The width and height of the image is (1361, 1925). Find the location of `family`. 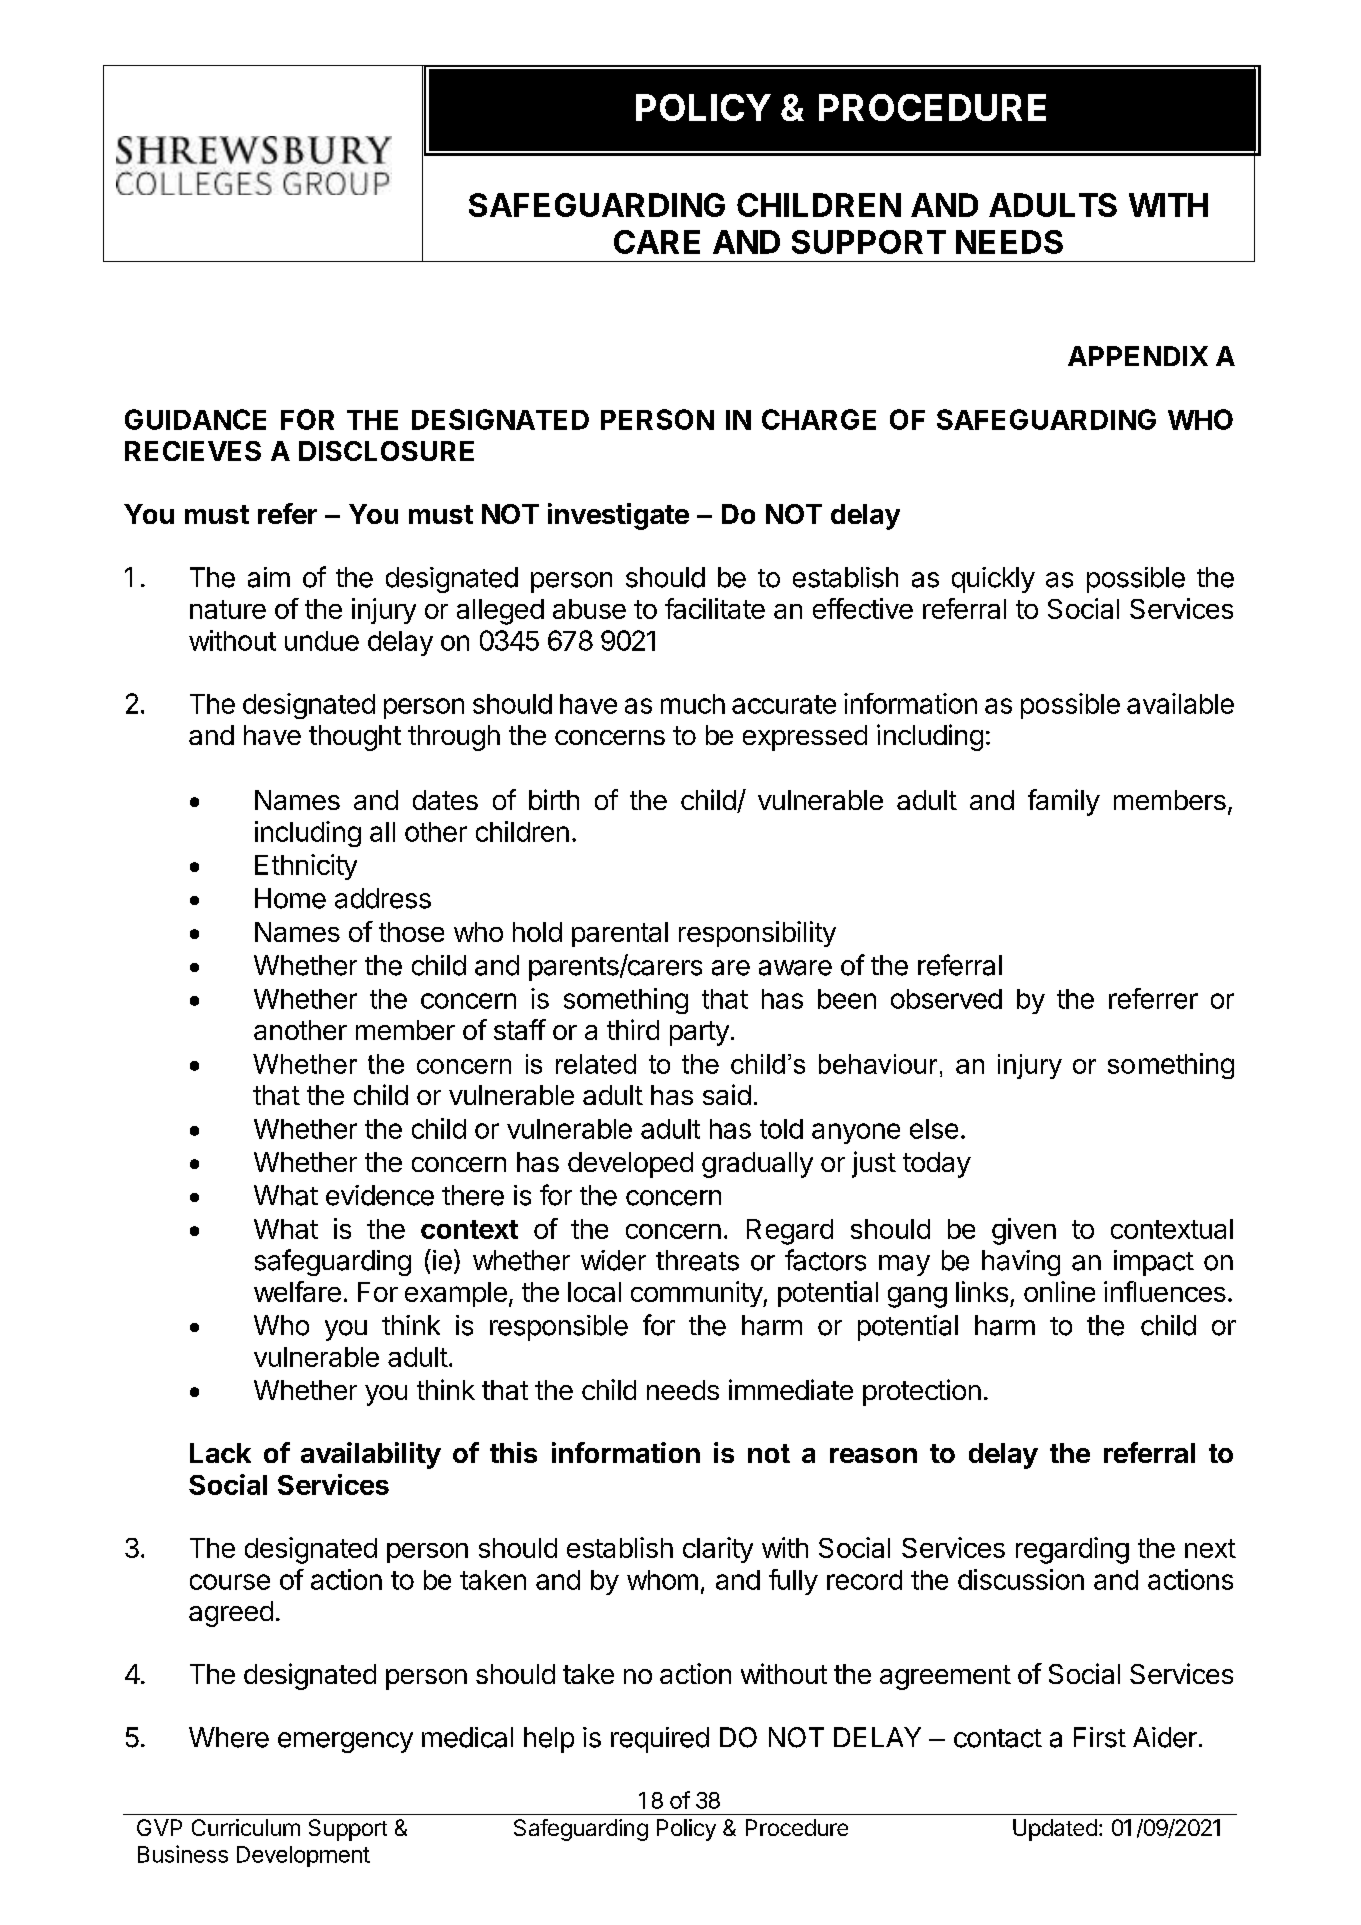

family is located at coordinates (1064, 802).
